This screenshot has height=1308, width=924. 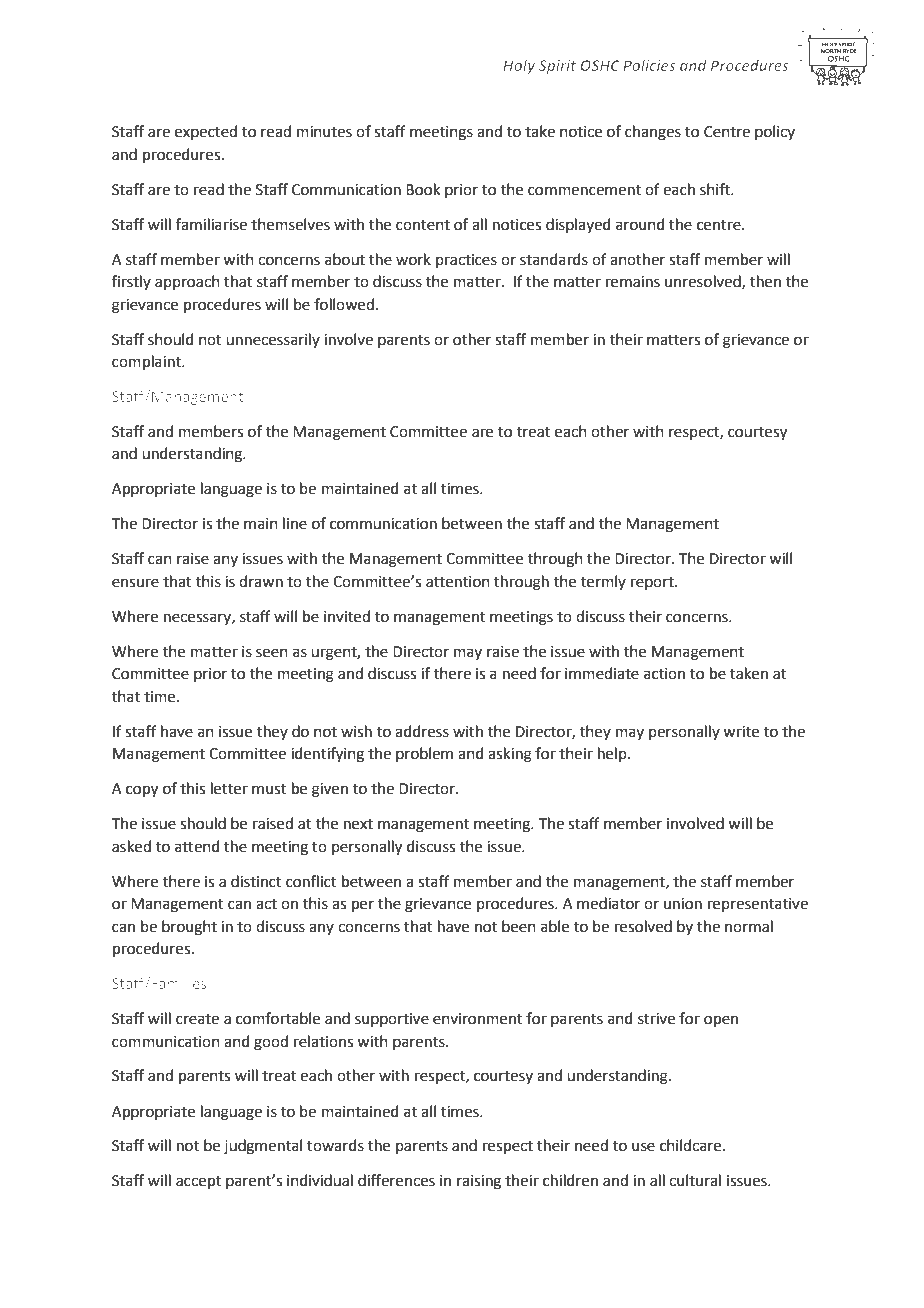 I want to click on write, so click(x=741, y=732).
